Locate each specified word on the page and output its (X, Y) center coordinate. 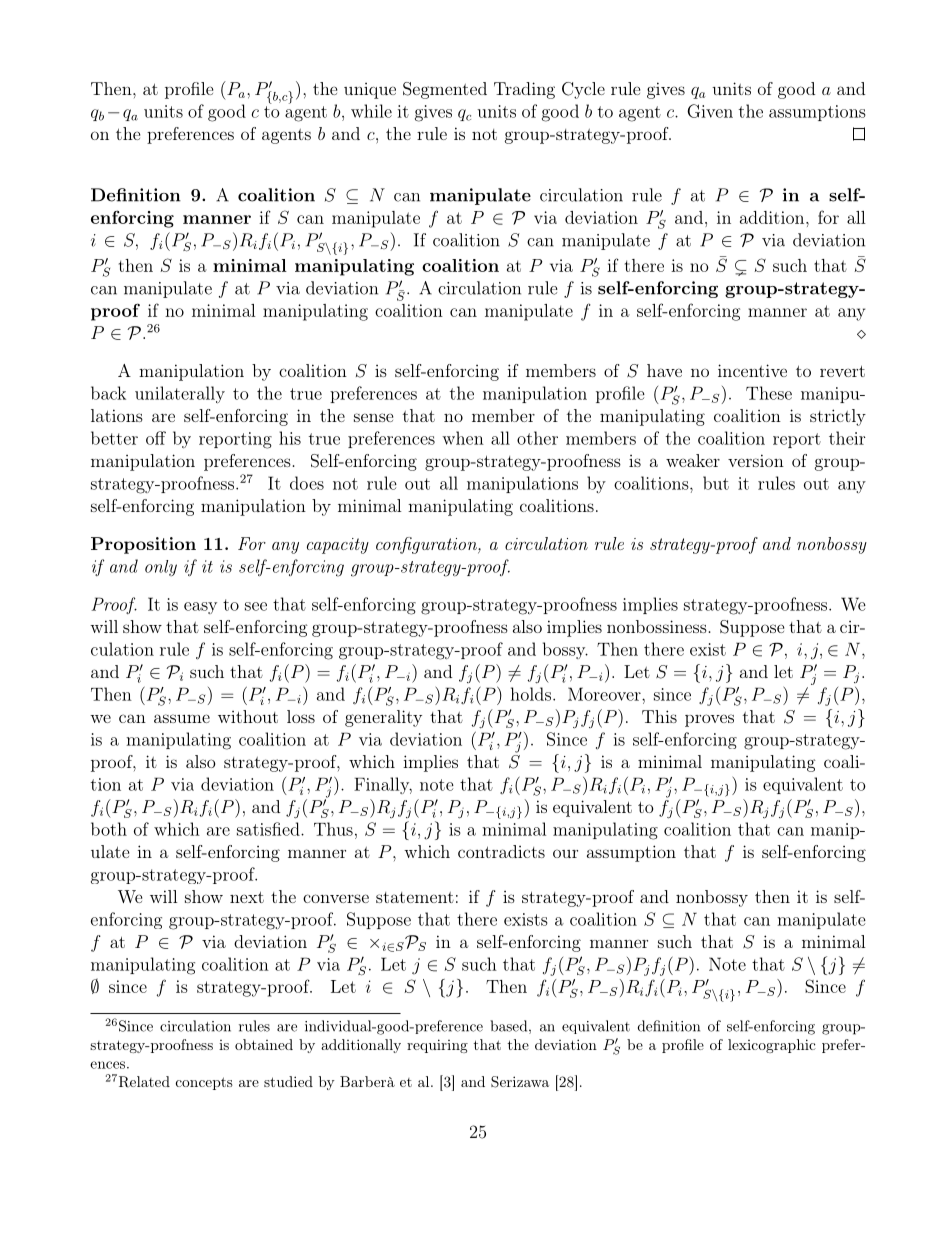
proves (709, 720)
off (156, 438)
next (247, 897)
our (565, 853)
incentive (752, 370)
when (463, 438)
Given (710, 111)
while (371, 111)
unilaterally (180, 395)
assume (182, 718)
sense (373, 417)
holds (530, 694)
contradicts (501, 851)
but (716, 483)
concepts (204, 1083)
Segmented (445, 90)
